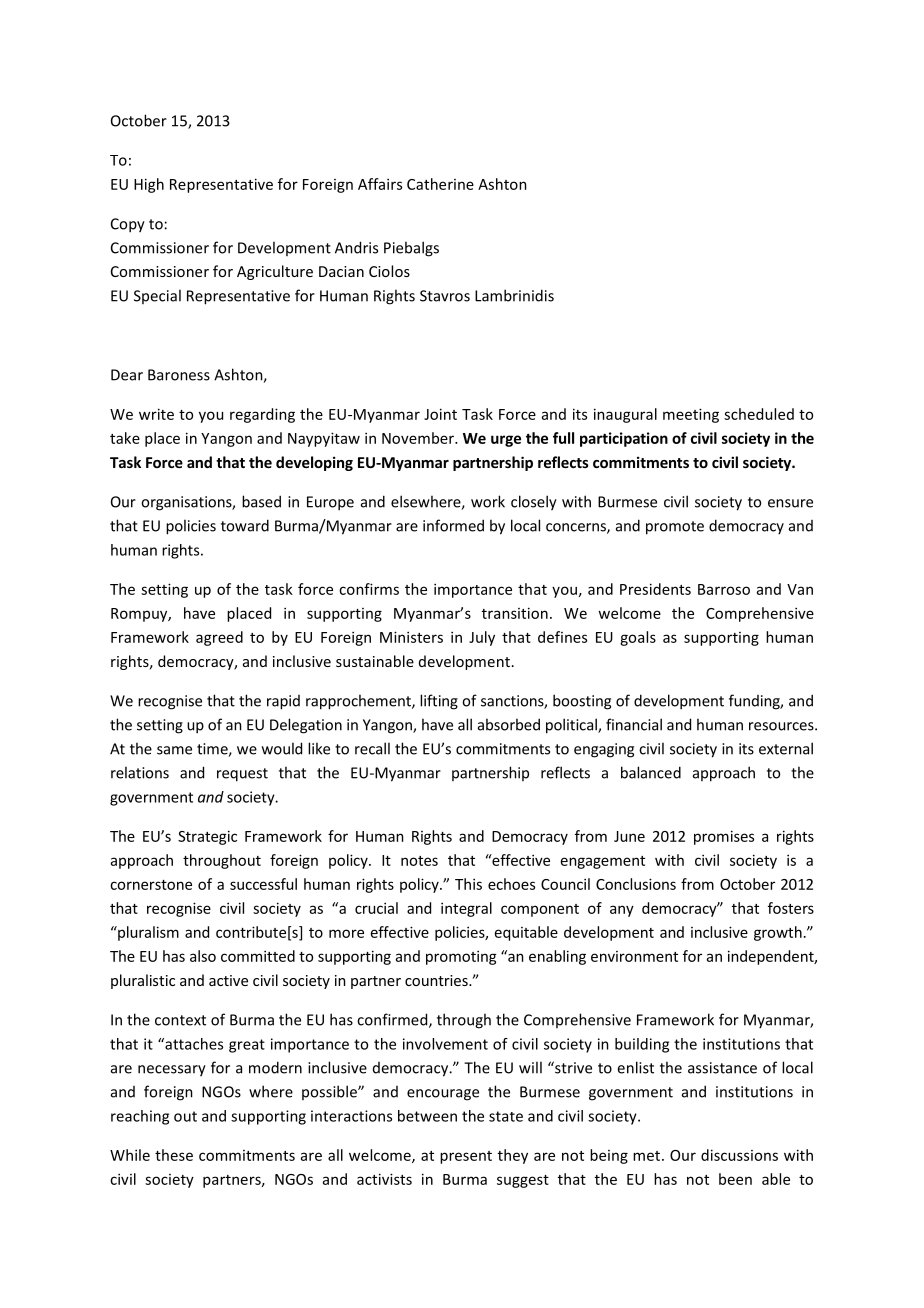  Describe the element at coordinates (739, 1155) in the screenshot. I see `discussions` at that location.
